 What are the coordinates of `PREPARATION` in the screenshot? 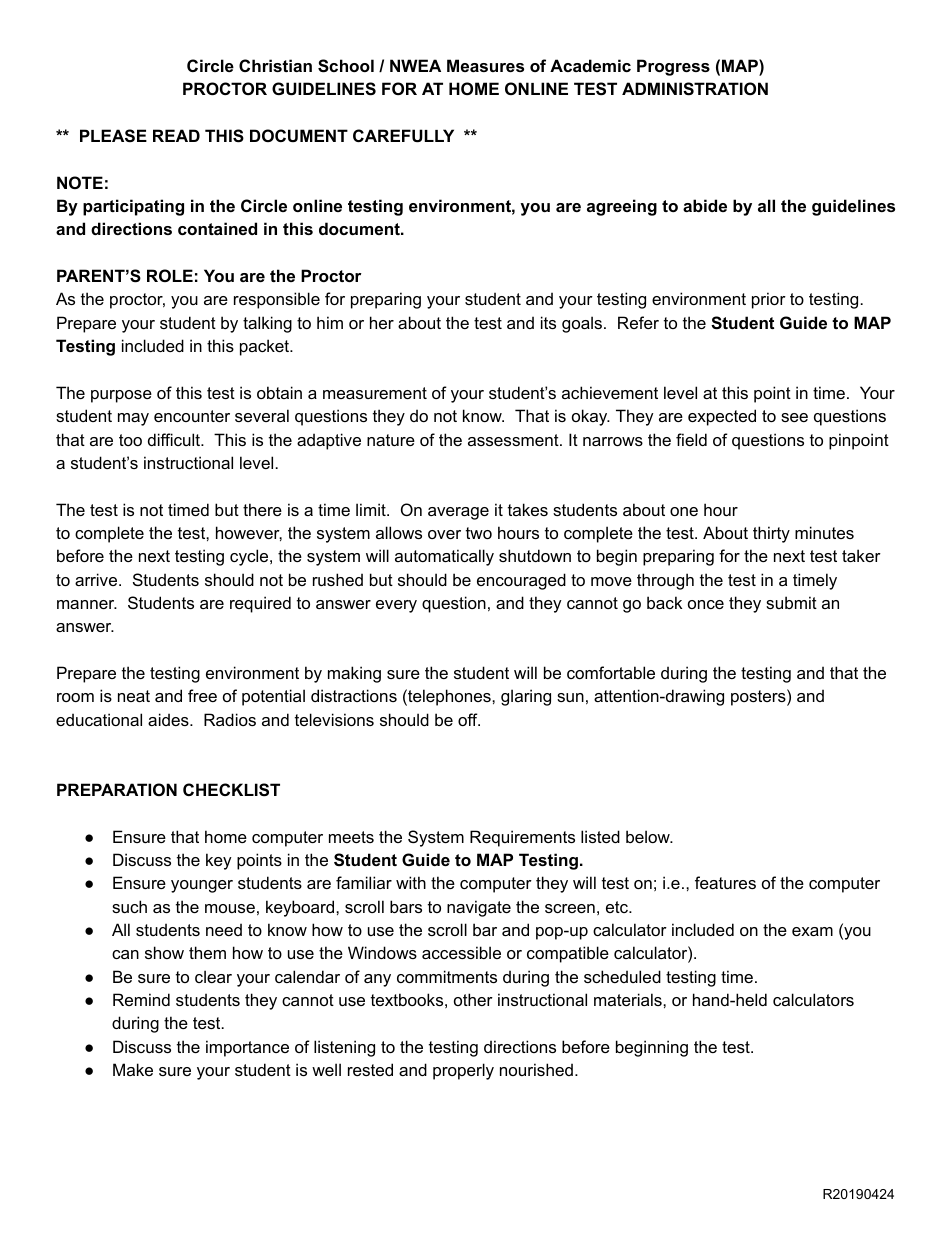 It's located at (117, 789).
